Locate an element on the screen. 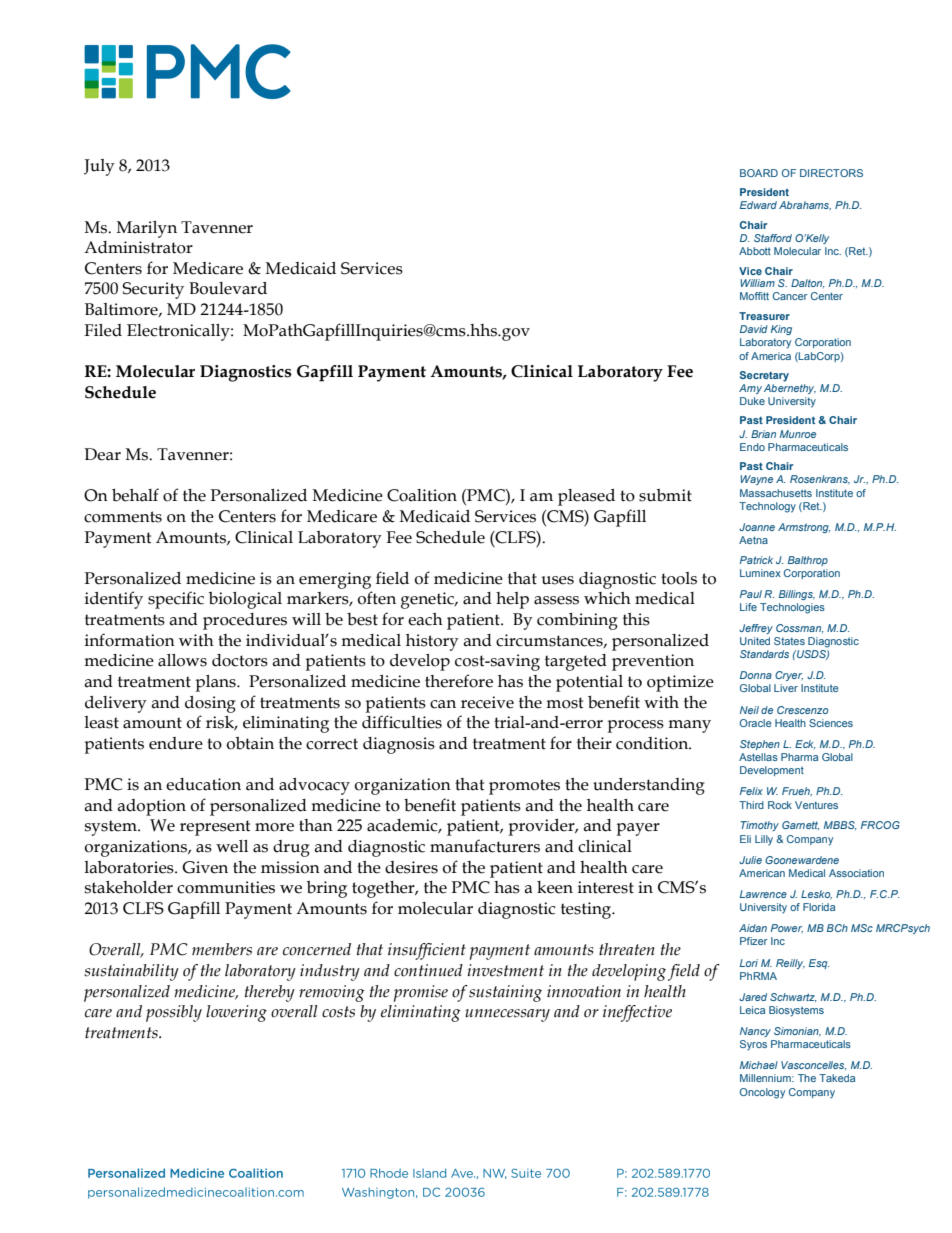  Jeffrey is located at coordinates (756, 629).
